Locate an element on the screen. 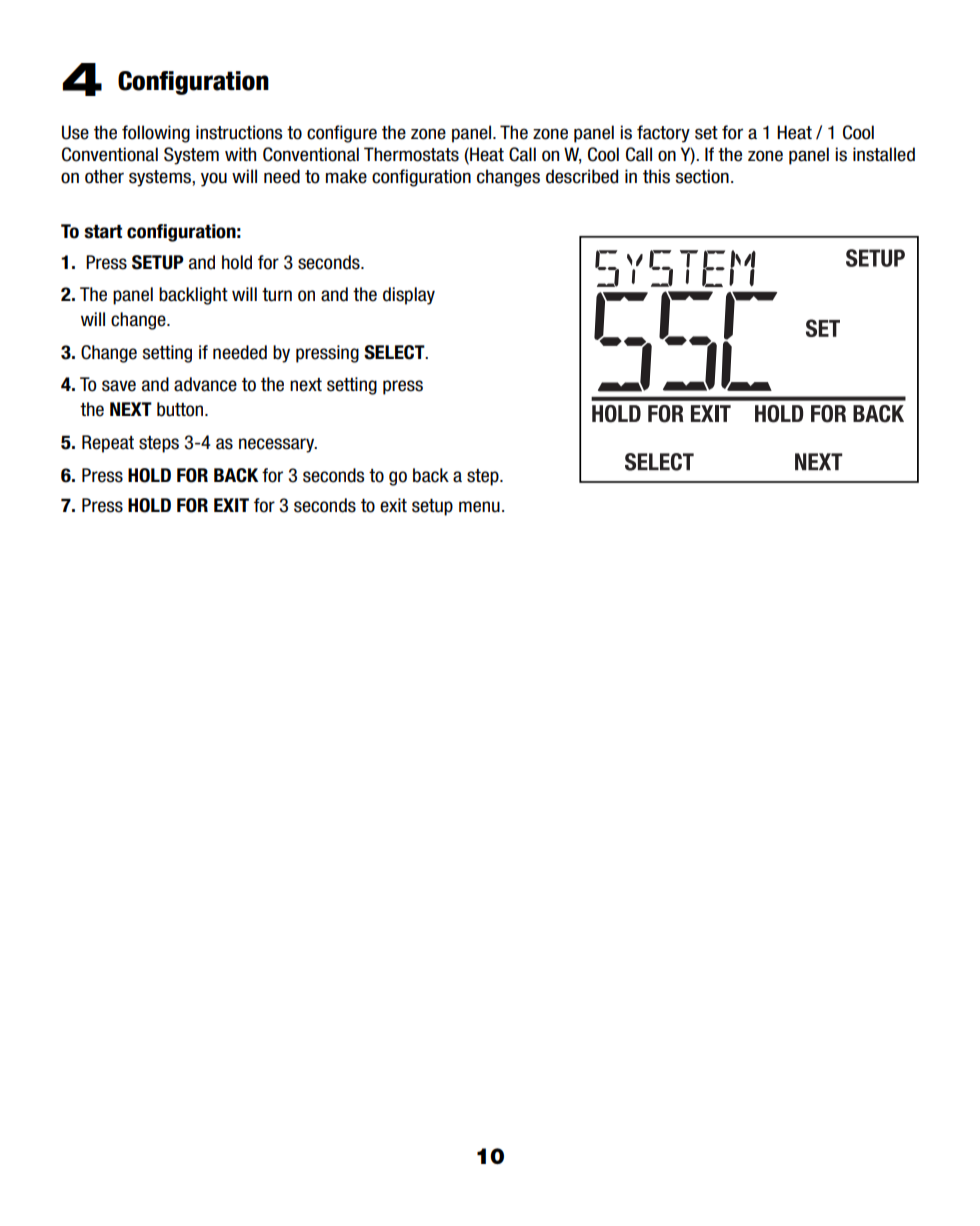 The image size is (980, 1226). advance is located at coordinates (205, 384).
